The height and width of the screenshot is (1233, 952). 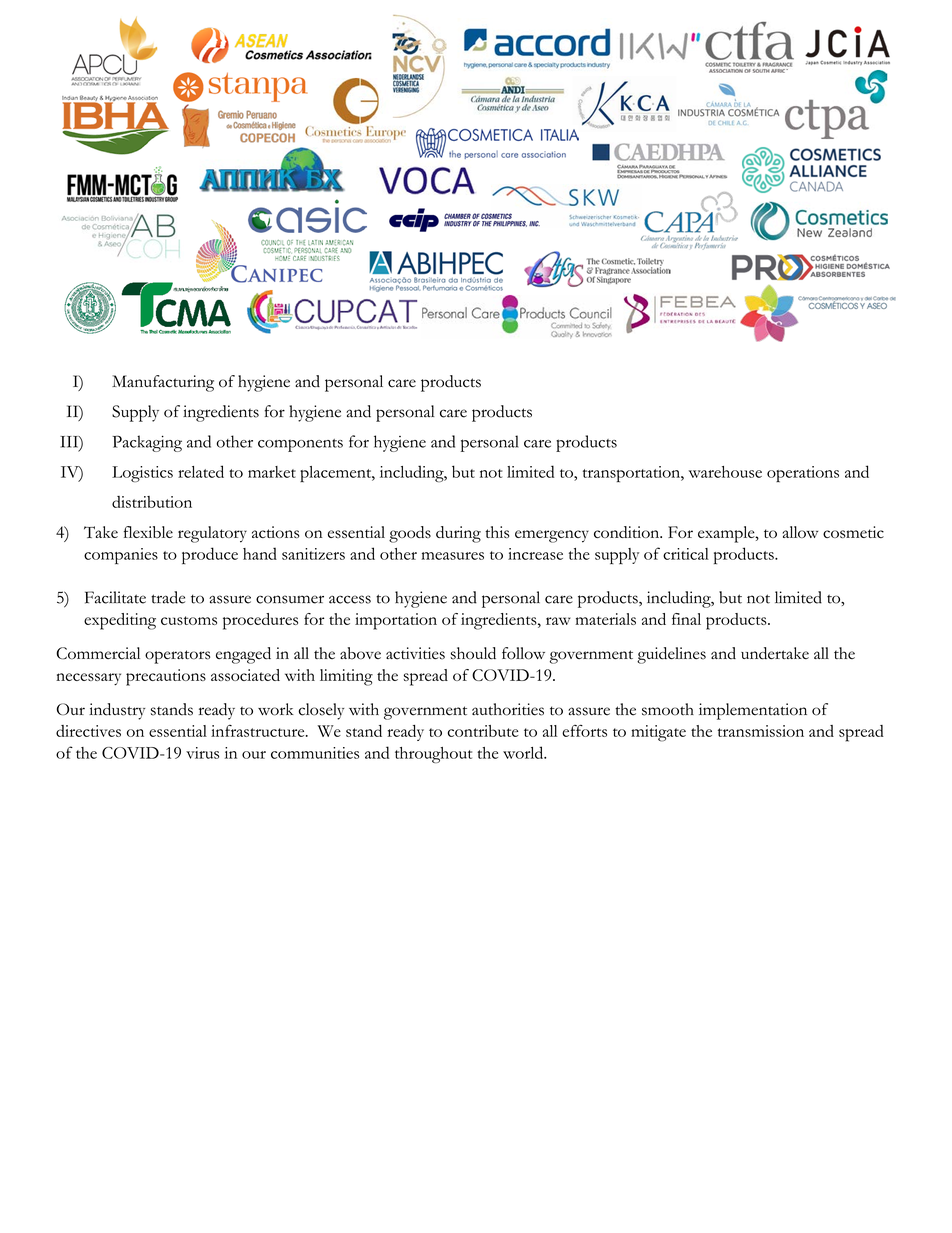 I want to click on measures, so click(x=452, y=556).
